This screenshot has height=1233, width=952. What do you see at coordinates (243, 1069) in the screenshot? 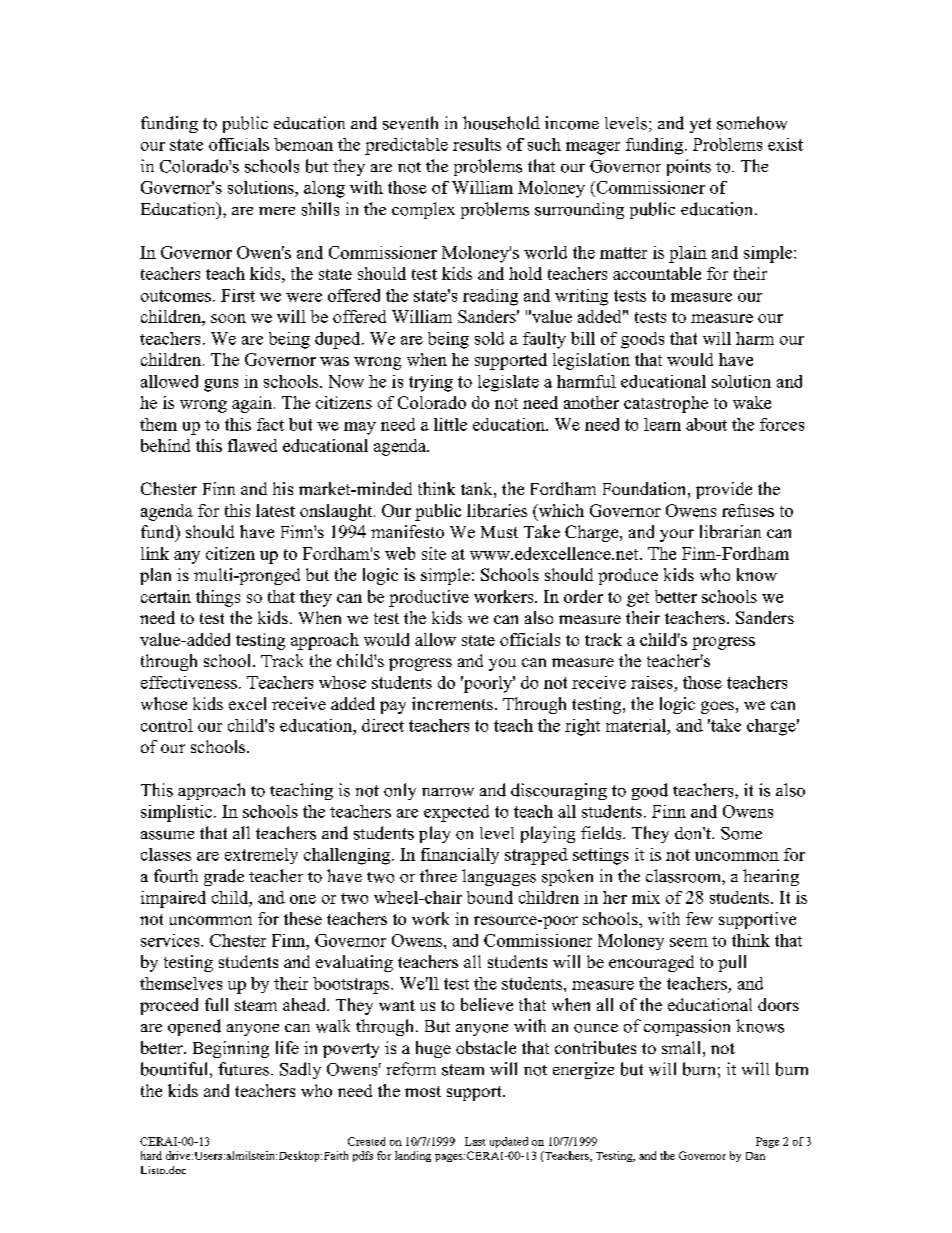
I see `futures` at bounding box center [243, 1069].
